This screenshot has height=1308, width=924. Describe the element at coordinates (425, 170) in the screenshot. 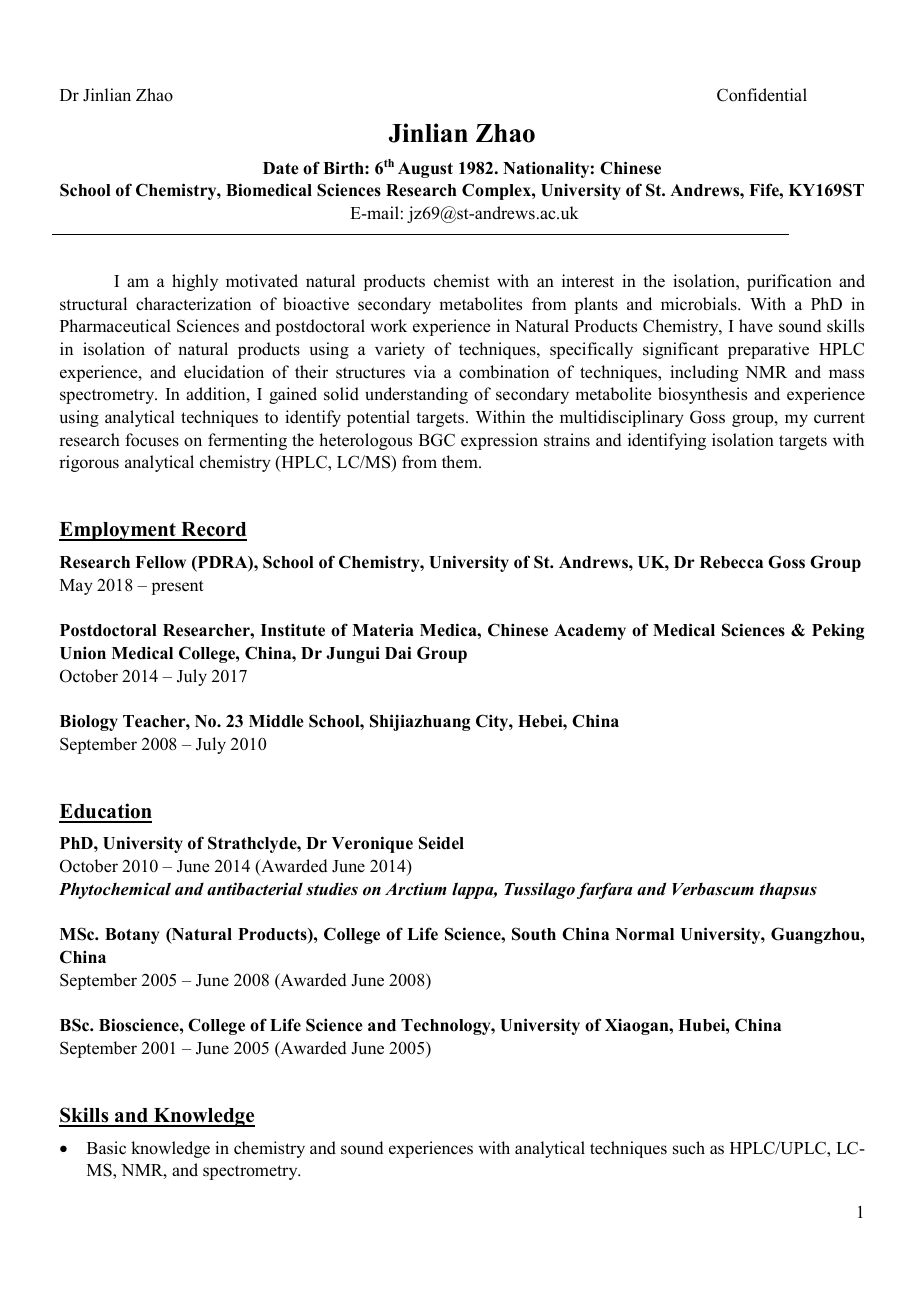

I see `August` at that location.
